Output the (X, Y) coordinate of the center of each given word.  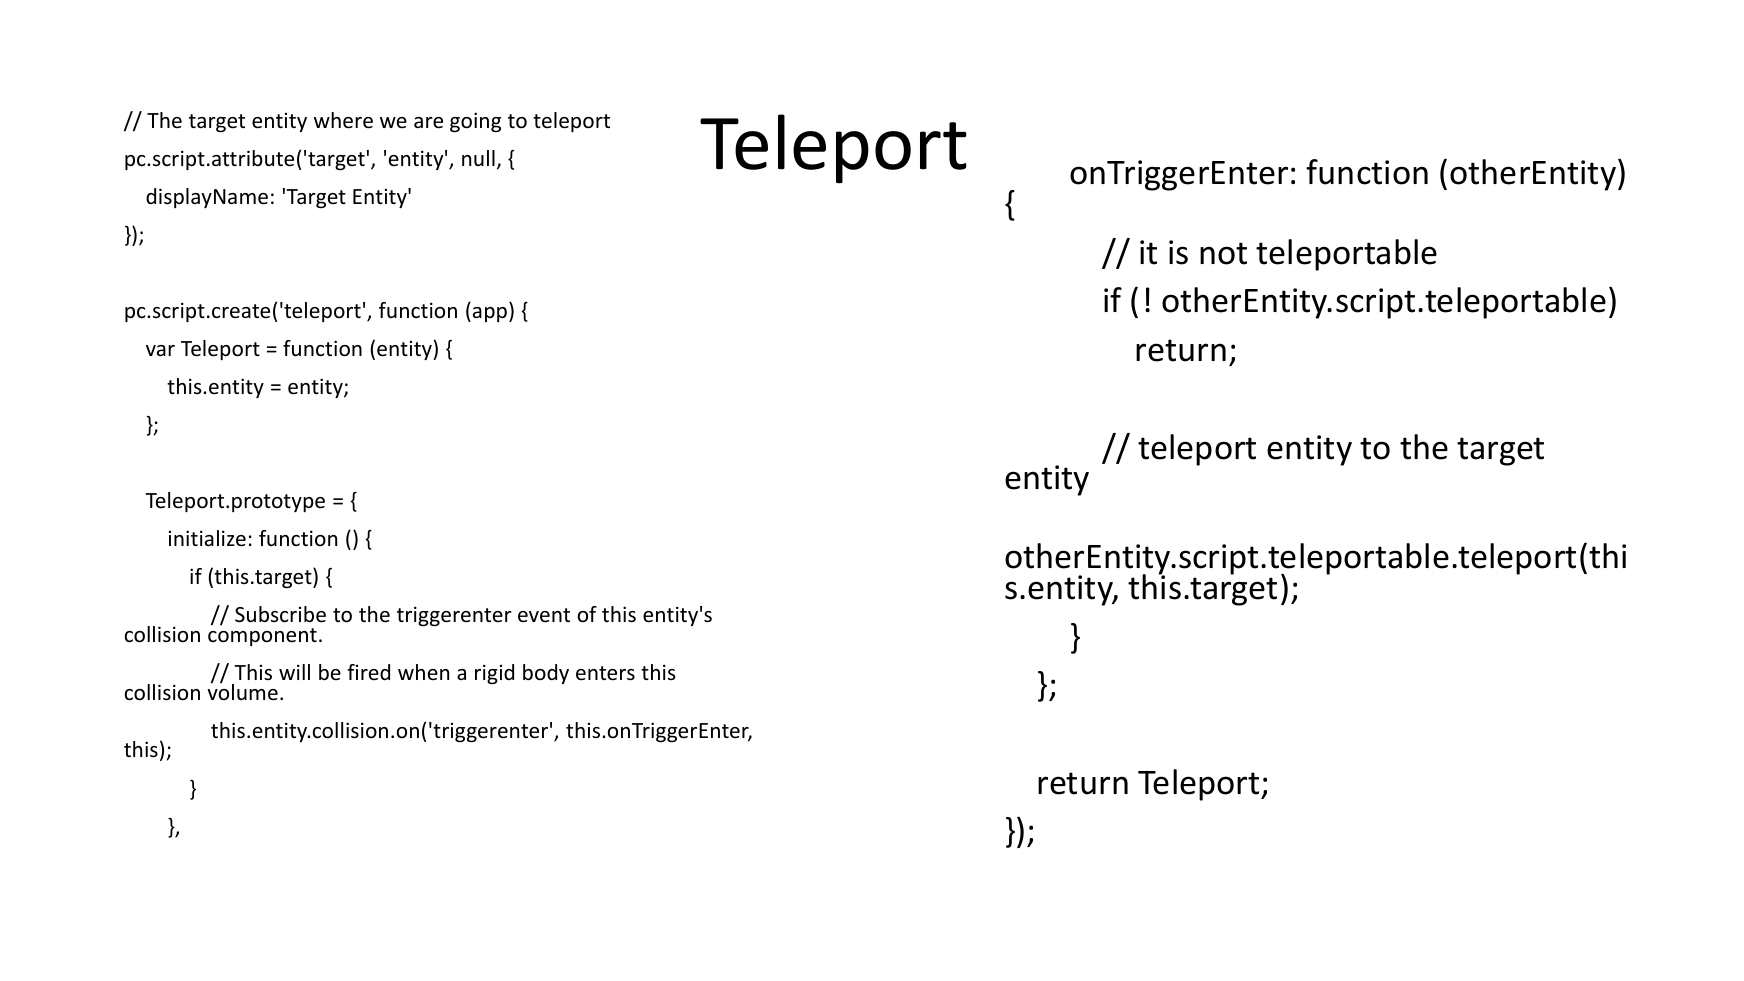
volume (242, 691)
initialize (207, 538)
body (546, 674)
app (490, 314)
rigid (494, 674)
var (160, 350)
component (262, 637)
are (428, 123)
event (544, 615)
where (343, 120)
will (294, 672)
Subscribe (280, 614)
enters (605, 673)
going (475, 122)
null (478, 158)
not (1223, 253)
